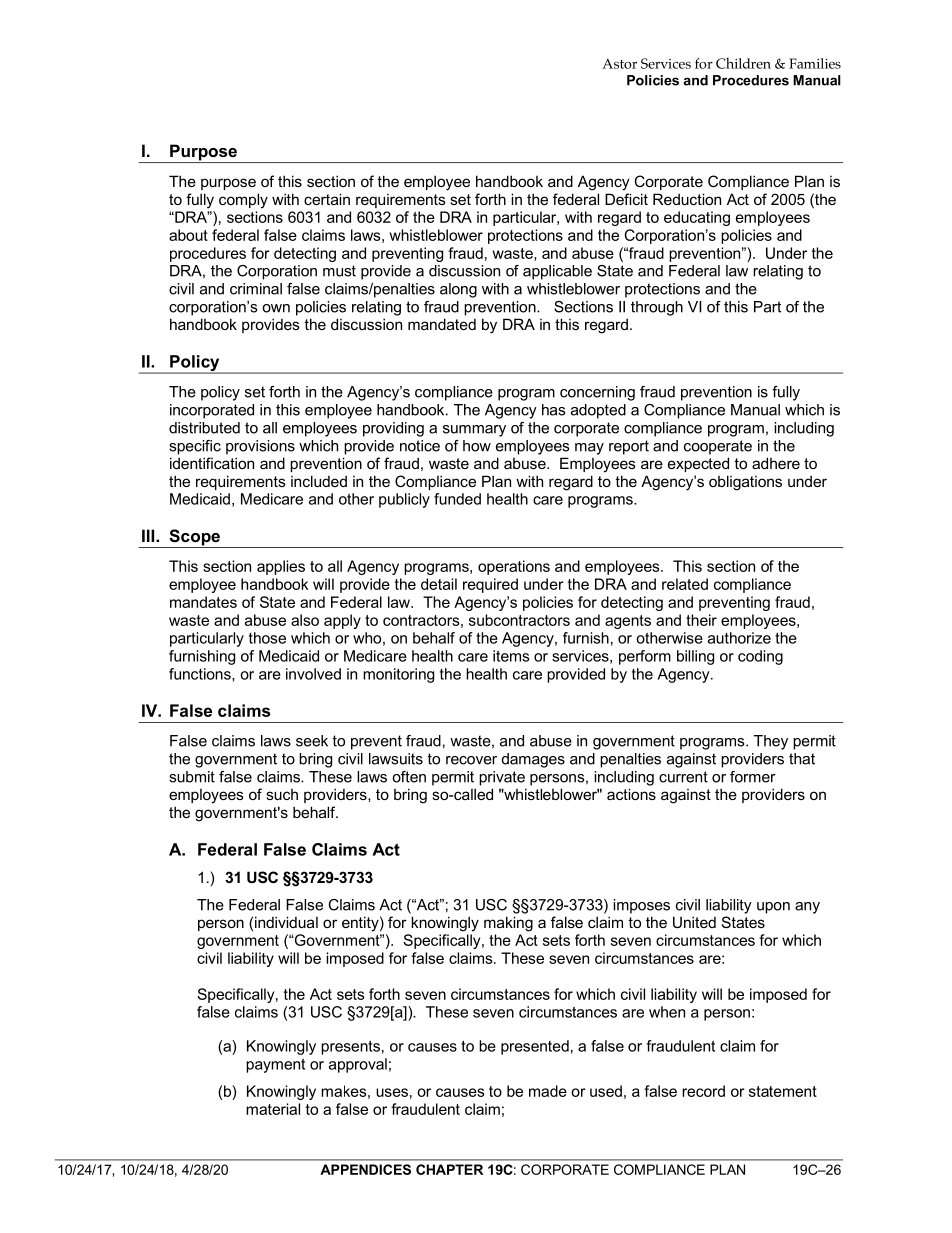  I want to click on former, so click(753, 777).
